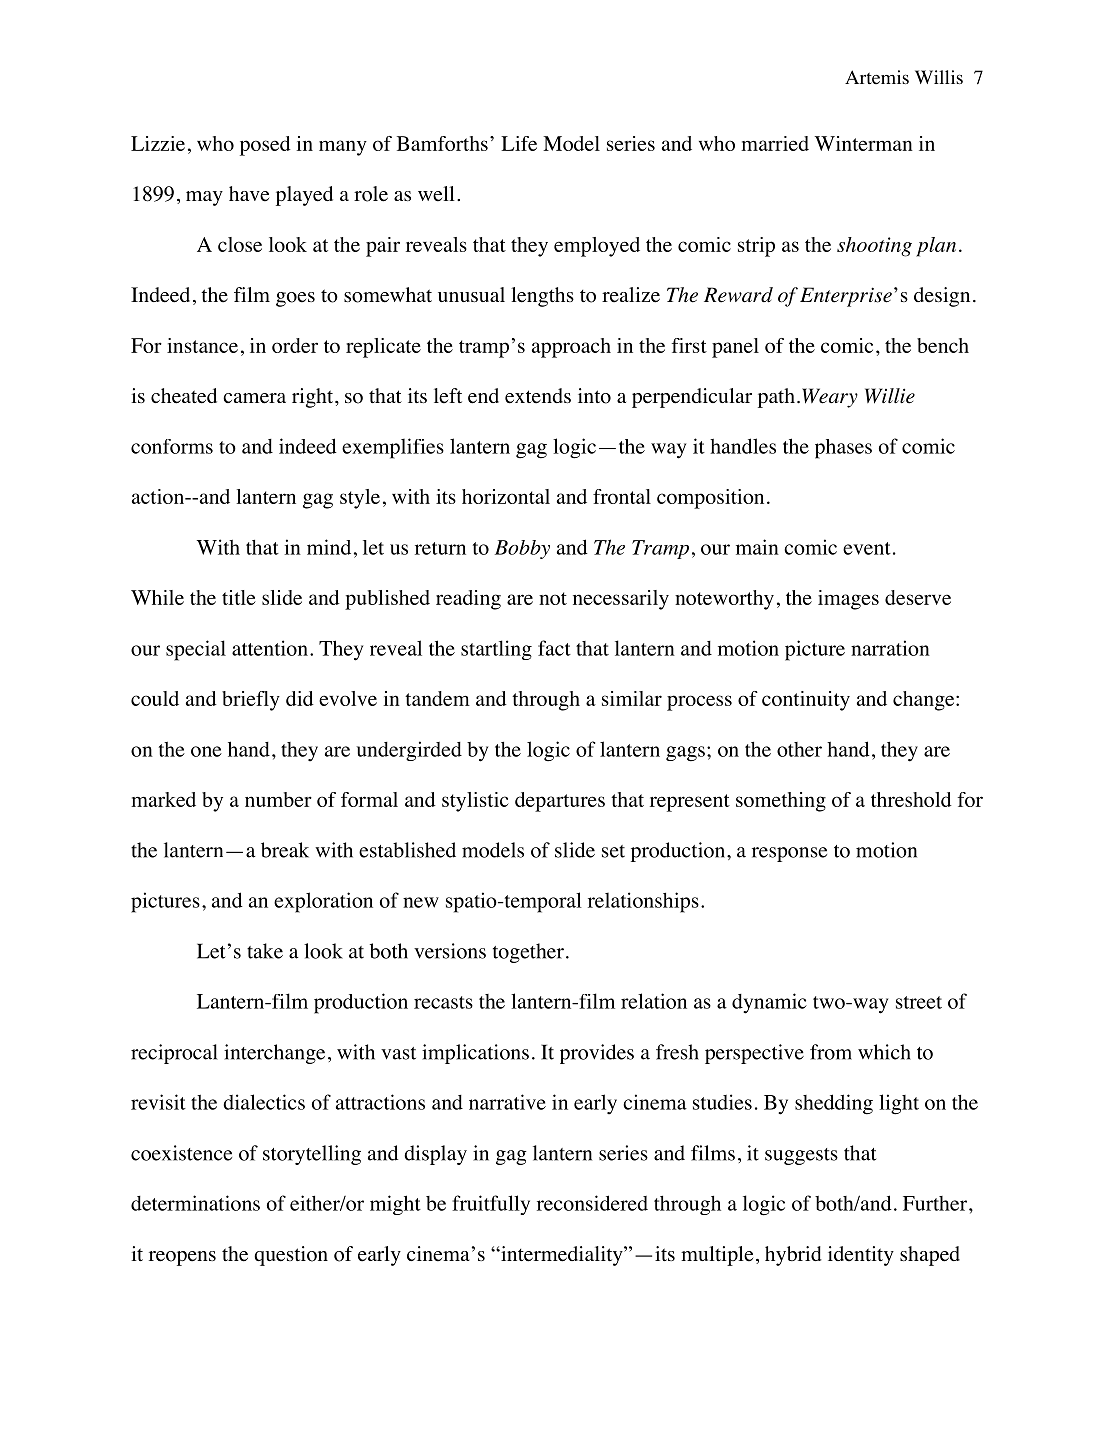  What do you see at coordinates (172, 446) in the image?
I see `conforms` at bounding box center [172, 446].
